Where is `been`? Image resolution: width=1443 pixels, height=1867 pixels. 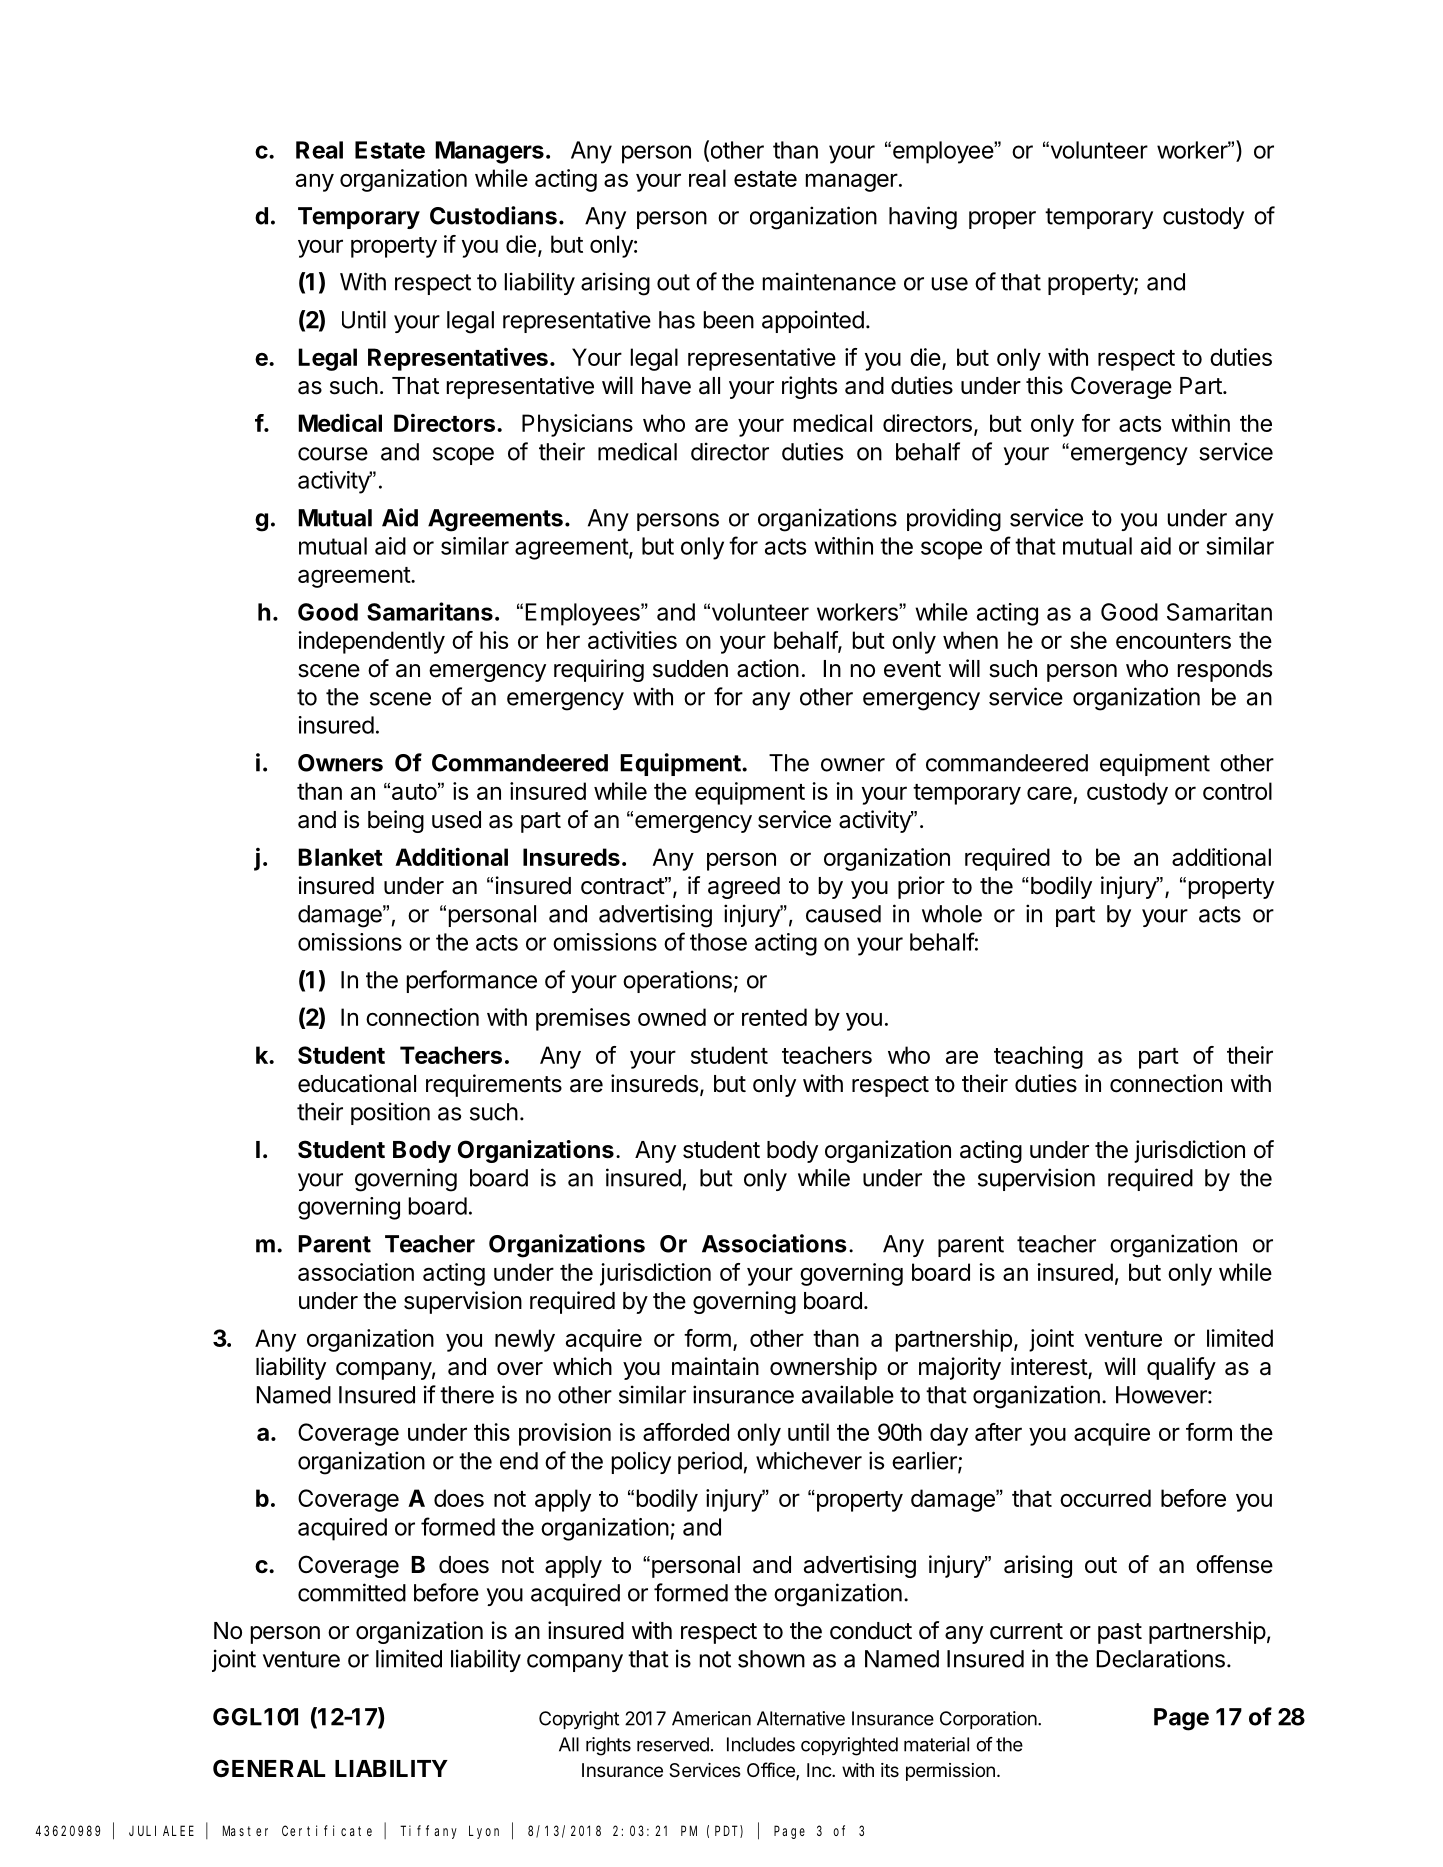 been is located at coordinates (729, 320).
